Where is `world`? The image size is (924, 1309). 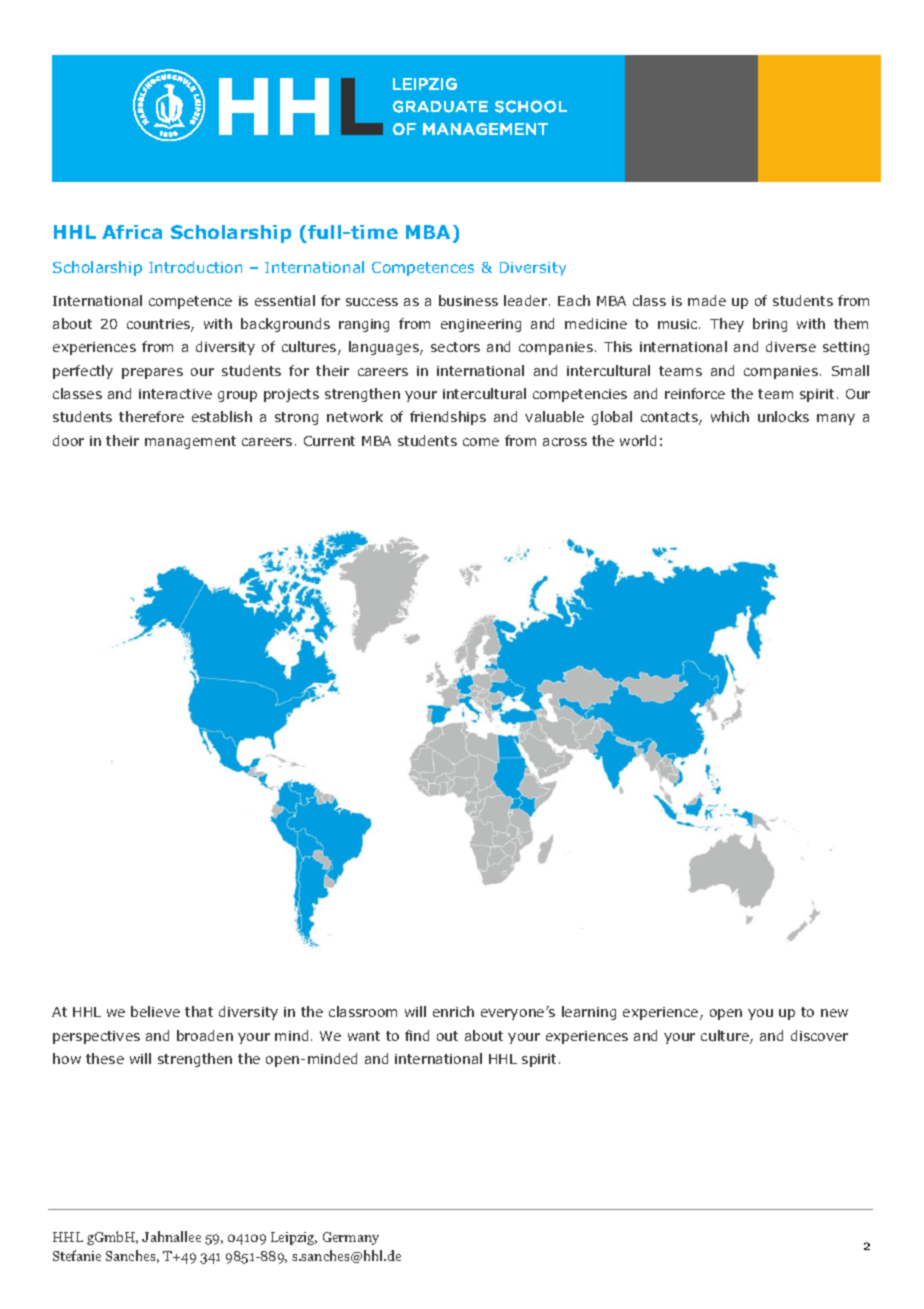 world is located at coordinates (638, 440).
